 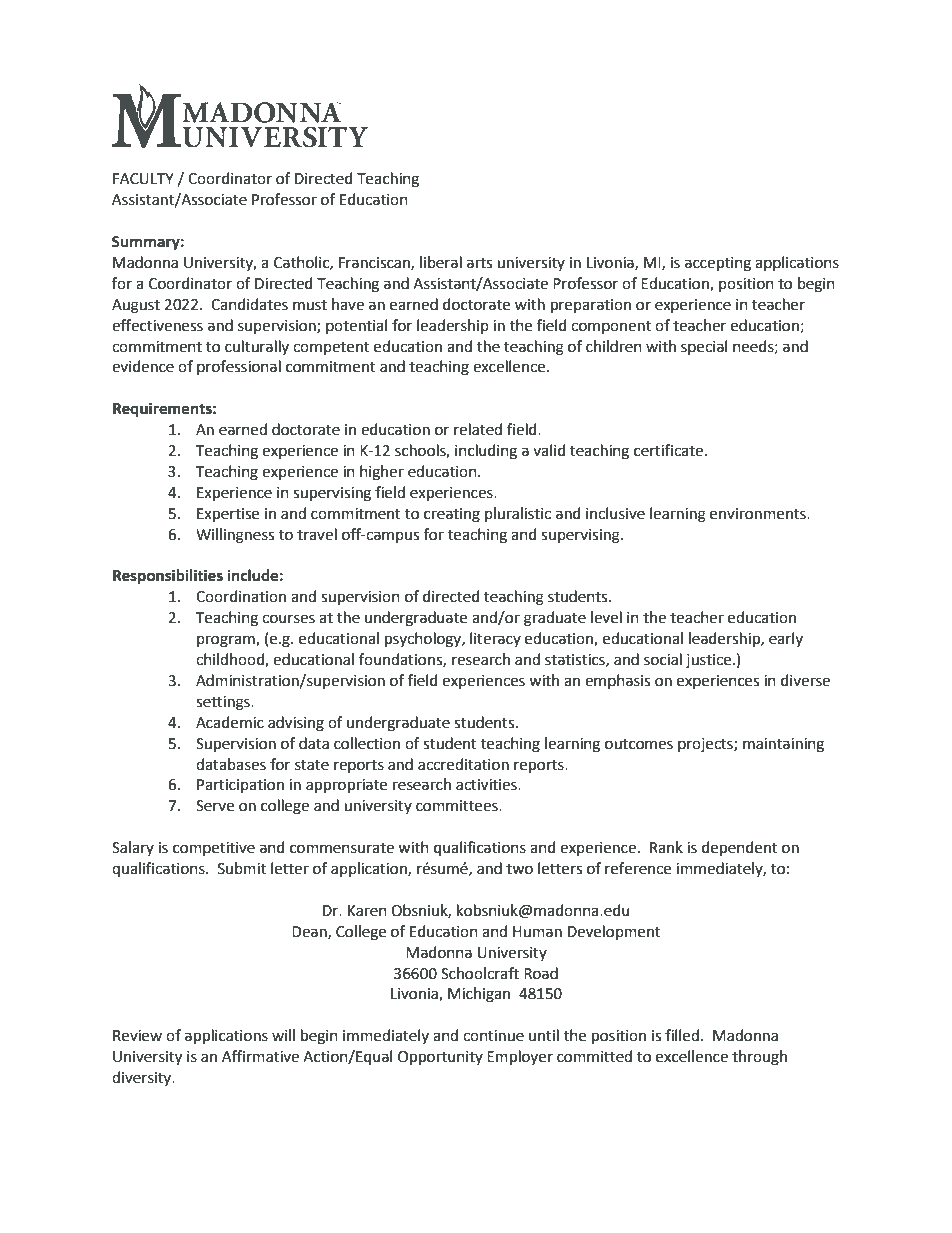 I want to click on literacy, so click(x=495, y=639).
